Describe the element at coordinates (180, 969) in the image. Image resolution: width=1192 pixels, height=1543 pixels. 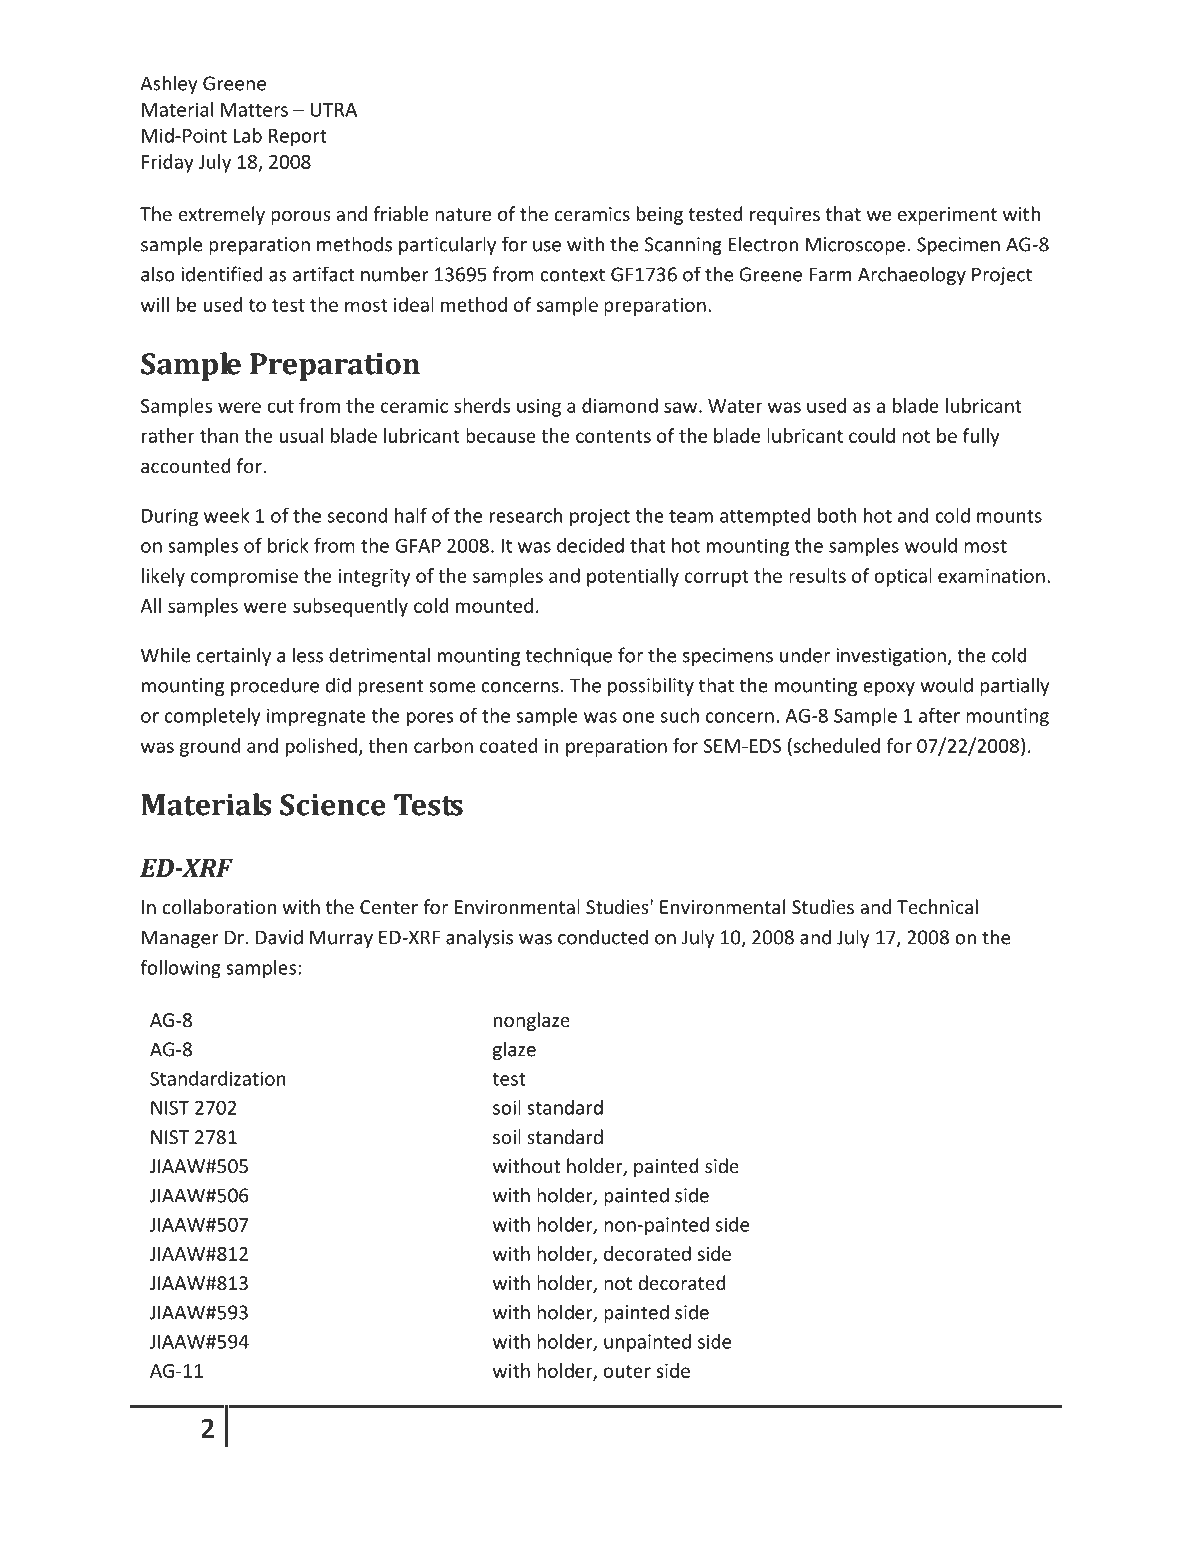
I see `following` at that location.
